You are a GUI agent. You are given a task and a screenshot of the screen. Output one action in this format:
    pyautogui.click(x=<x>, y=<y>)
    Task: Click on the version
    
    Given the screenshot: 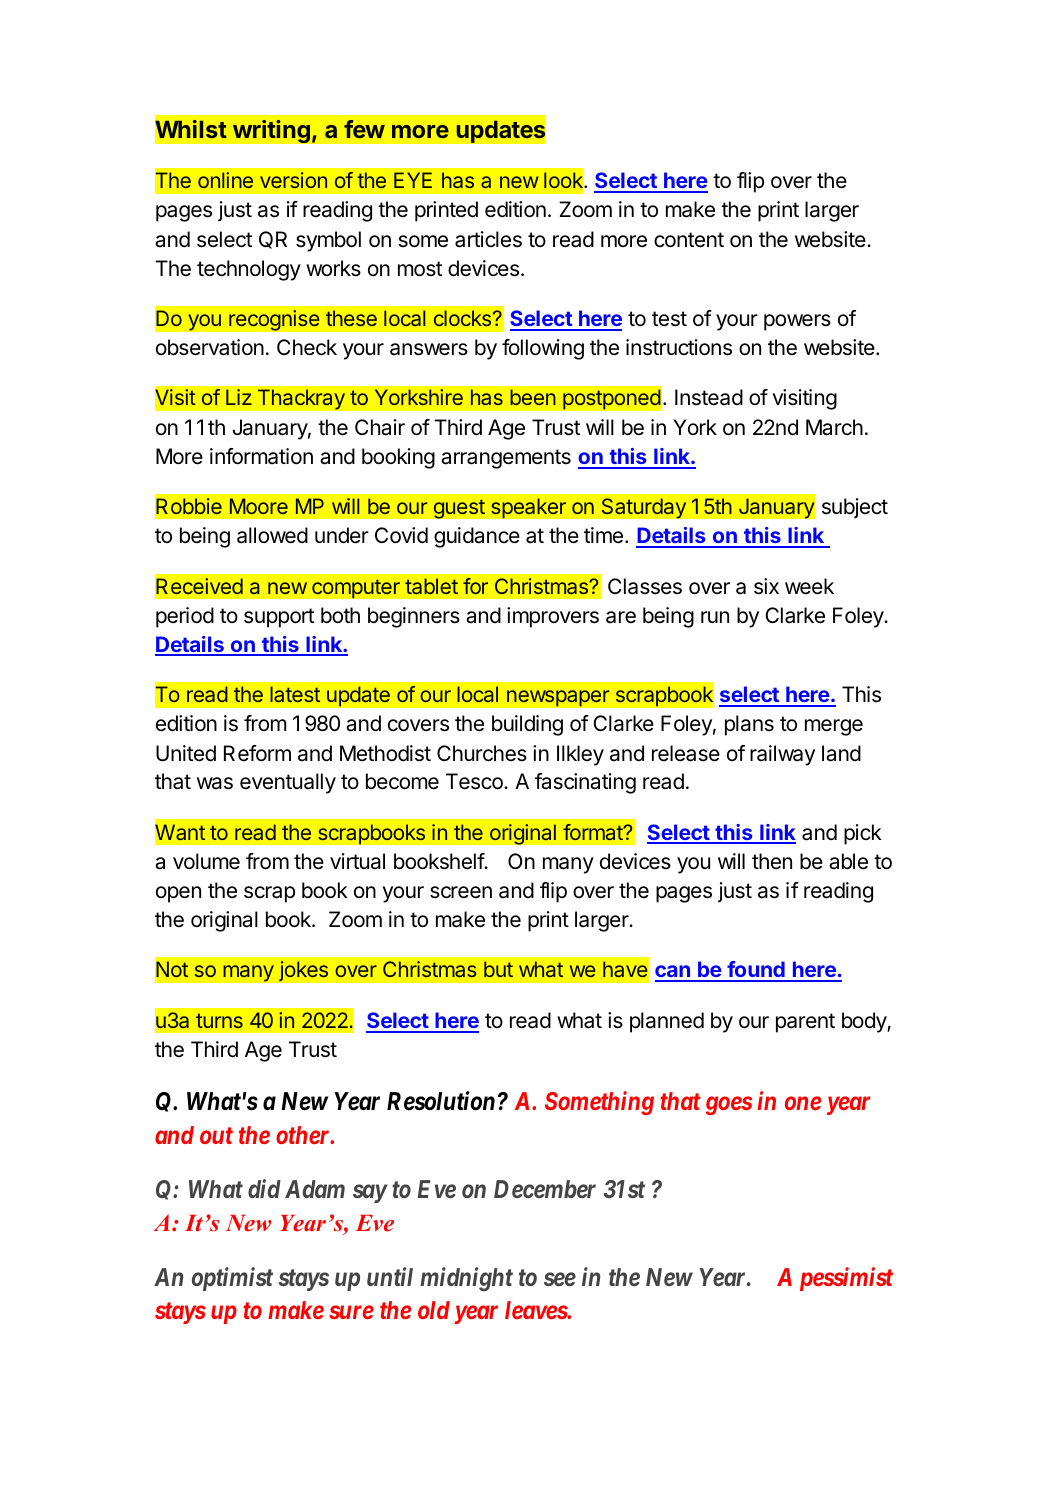 What is the action you would take?
    pyautogui.click(x=293, y=180)
